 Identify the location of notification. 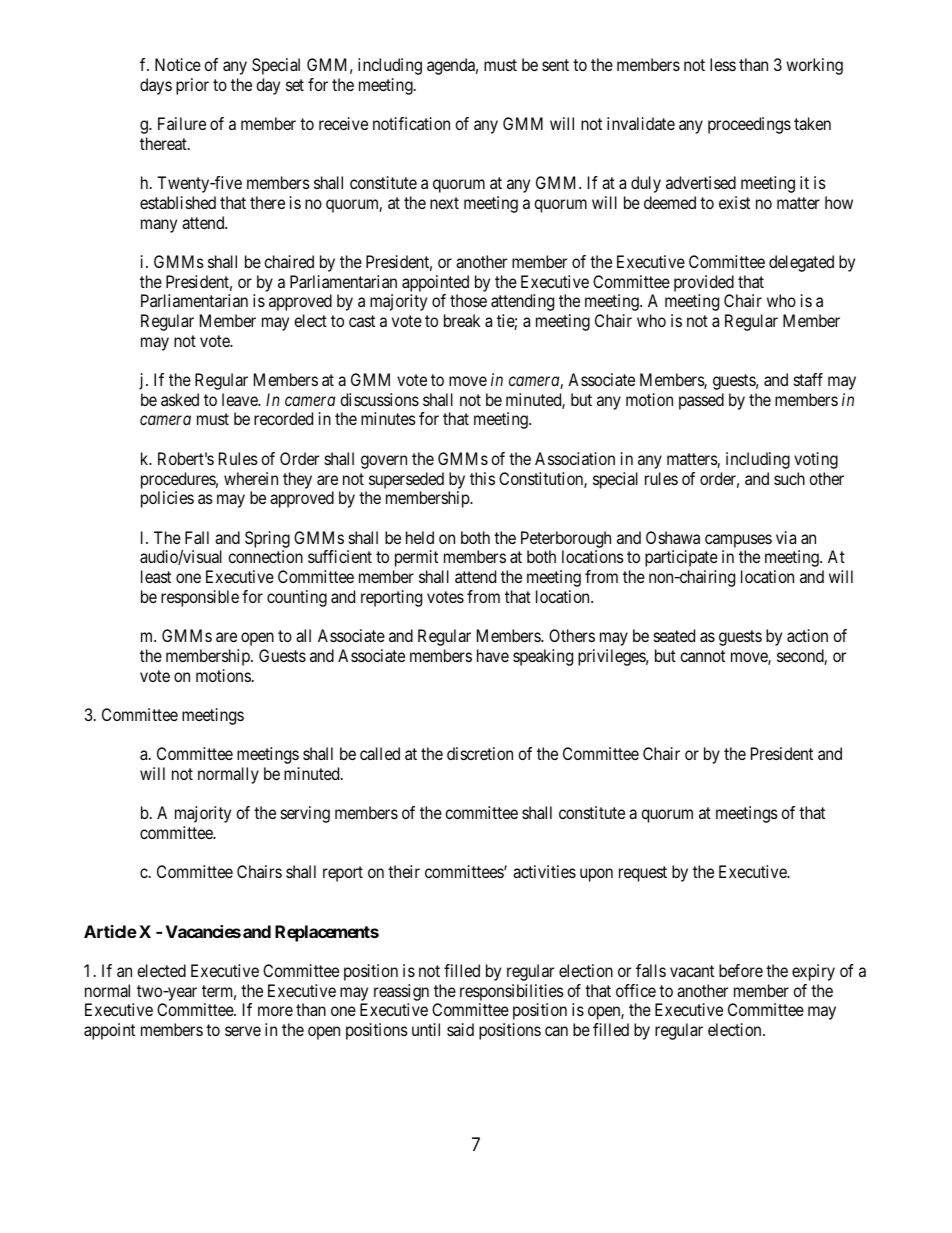
(411, 123).
